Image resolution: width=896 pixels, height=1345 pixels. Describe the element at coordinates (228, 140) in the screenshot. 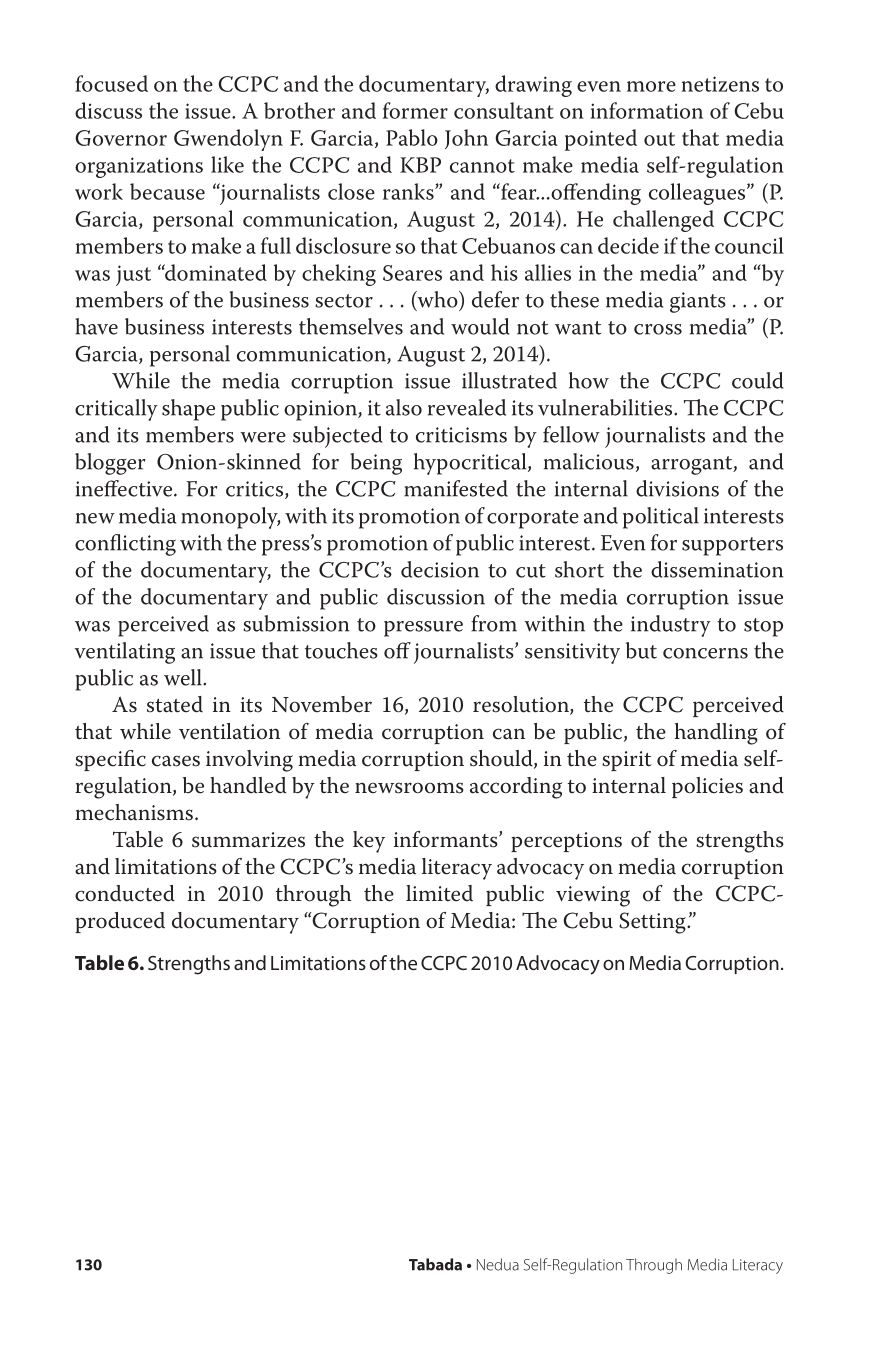

I see `Gwendolyn` at that location.
